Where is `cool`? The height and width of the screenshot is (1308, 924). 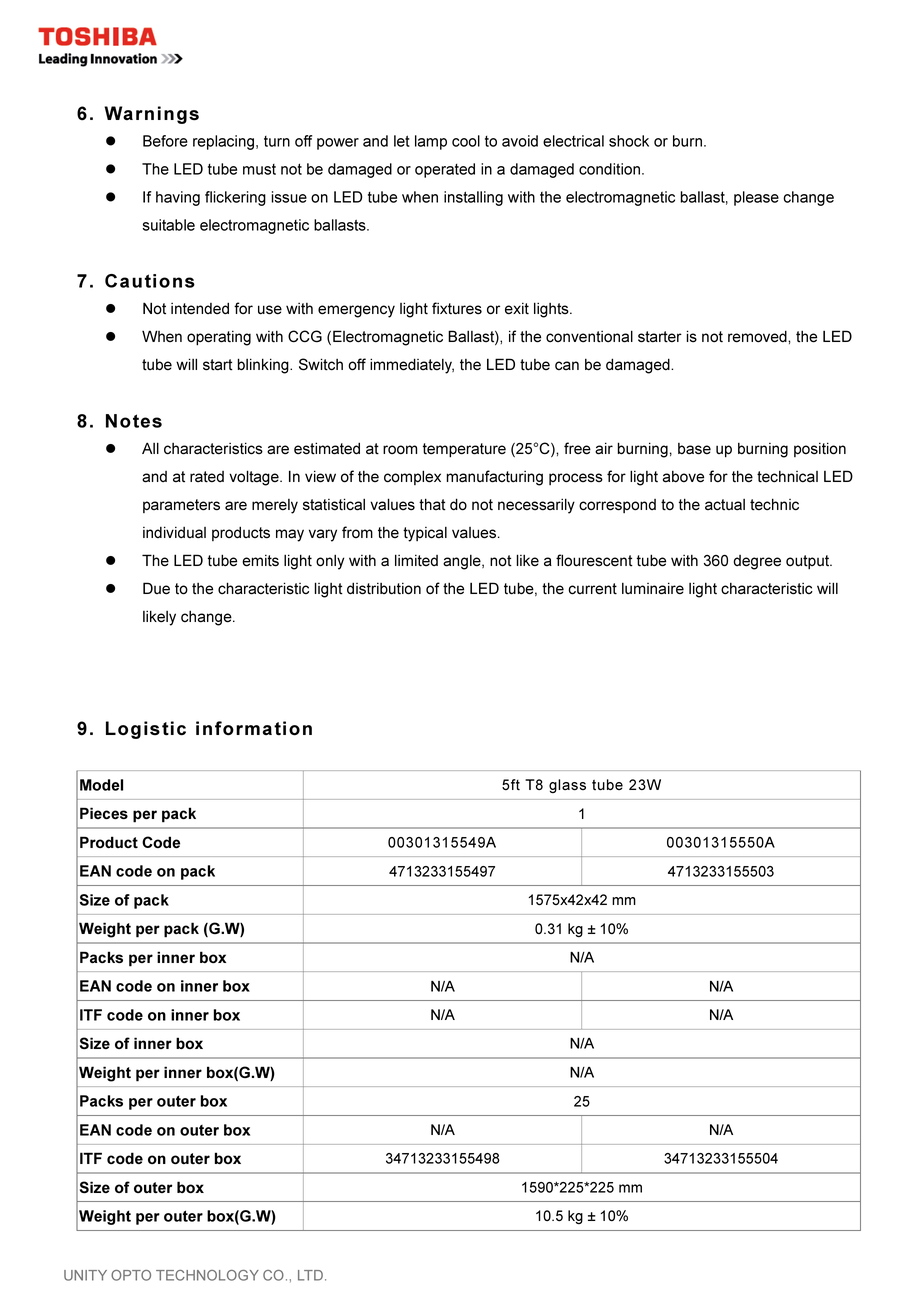
cool is located at coordinates (466, 141).
